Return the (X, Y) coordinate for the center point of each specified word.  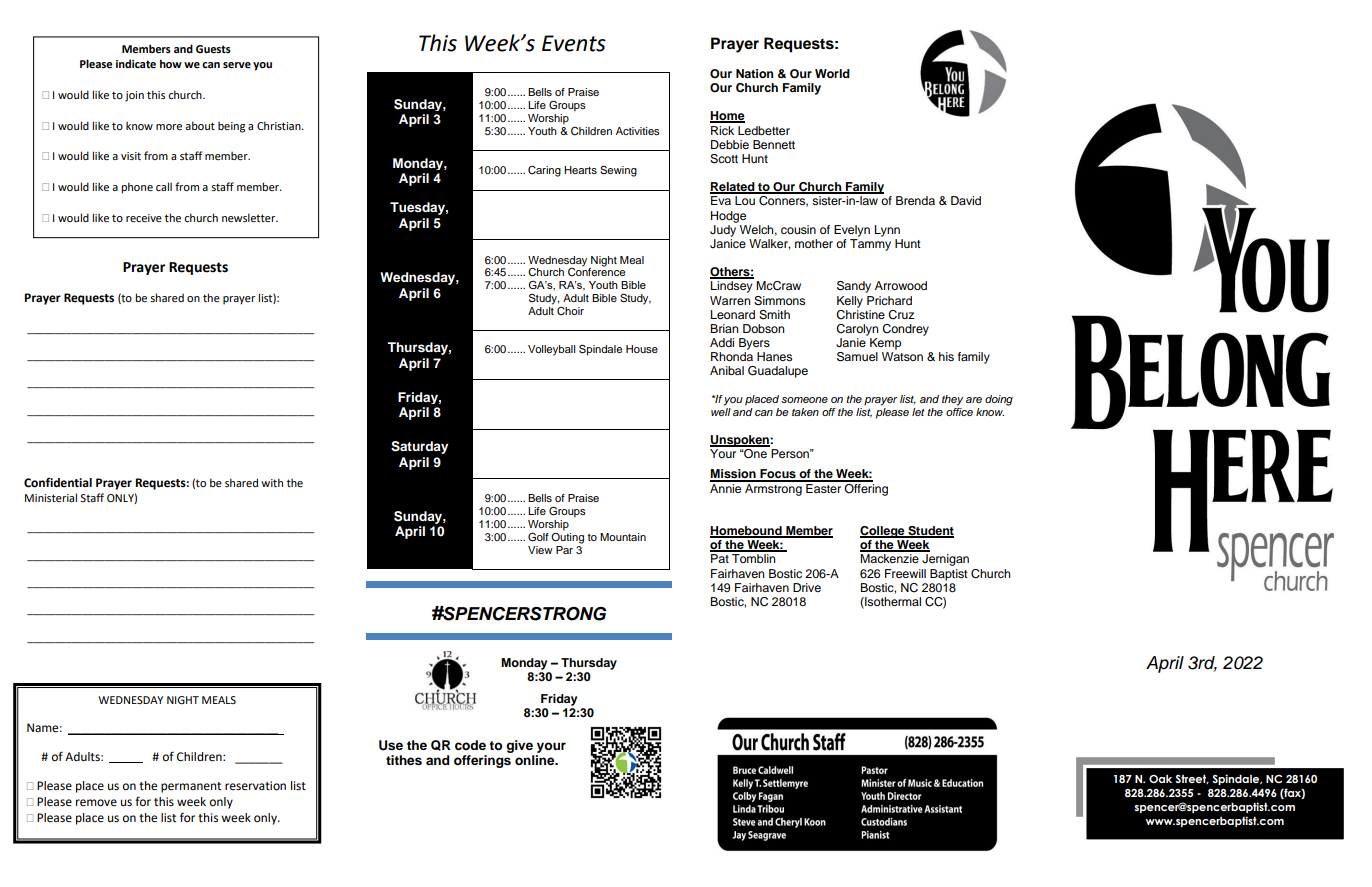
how (171, 63)
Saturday (419, 447)
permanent (191, 787)
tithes (404, 760)
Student (930, 532)
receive (144, 218)
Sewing (618, 171)
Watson (902, 356)
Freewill (905, 573)
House (642, 349)
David (966, 200)
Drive (807, 587)
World (832, 73)
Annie (727, 487)
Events (574, 43)
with (272, 482)
